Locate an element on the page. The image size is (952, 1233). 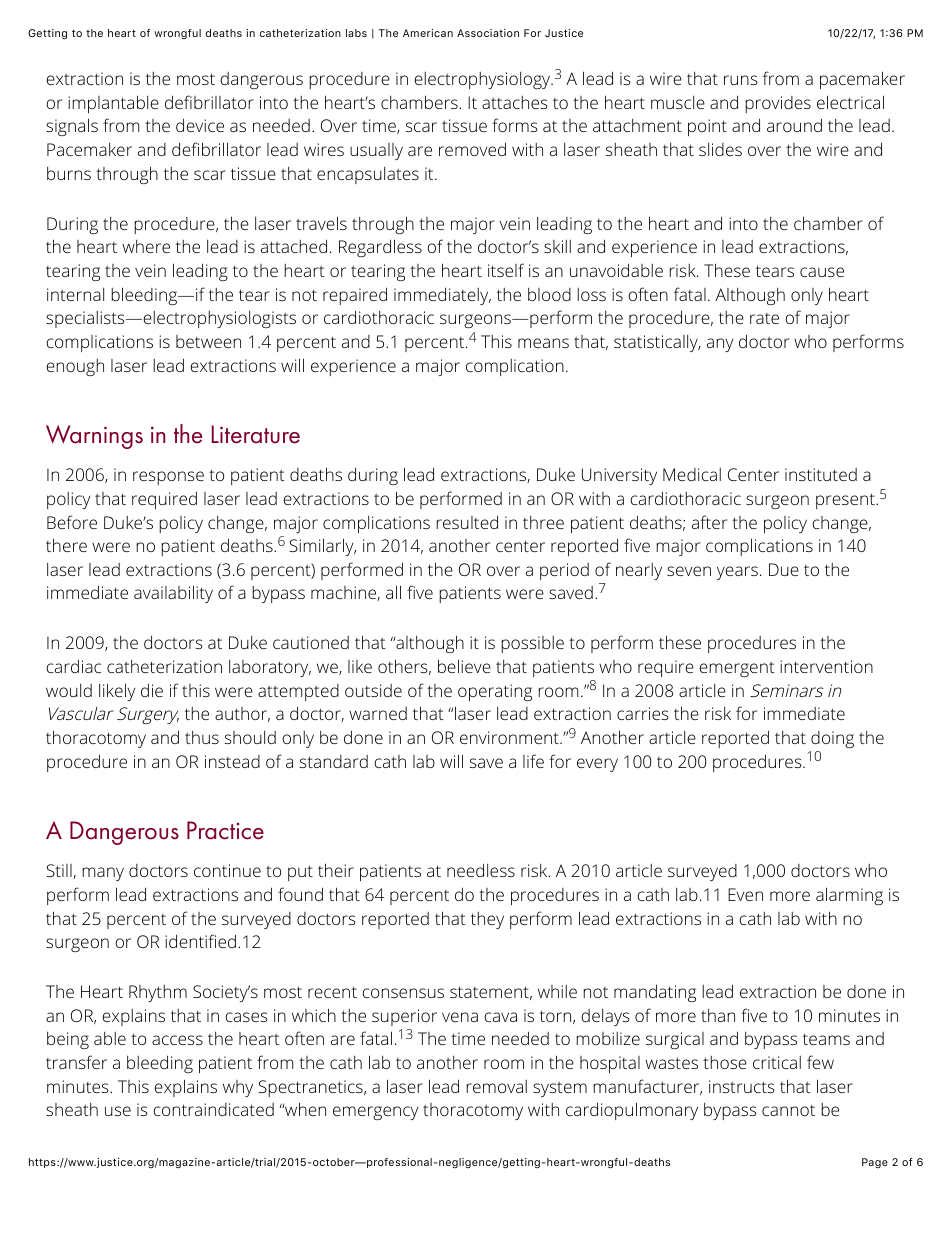
operating is located at coordinates (495, 692).
